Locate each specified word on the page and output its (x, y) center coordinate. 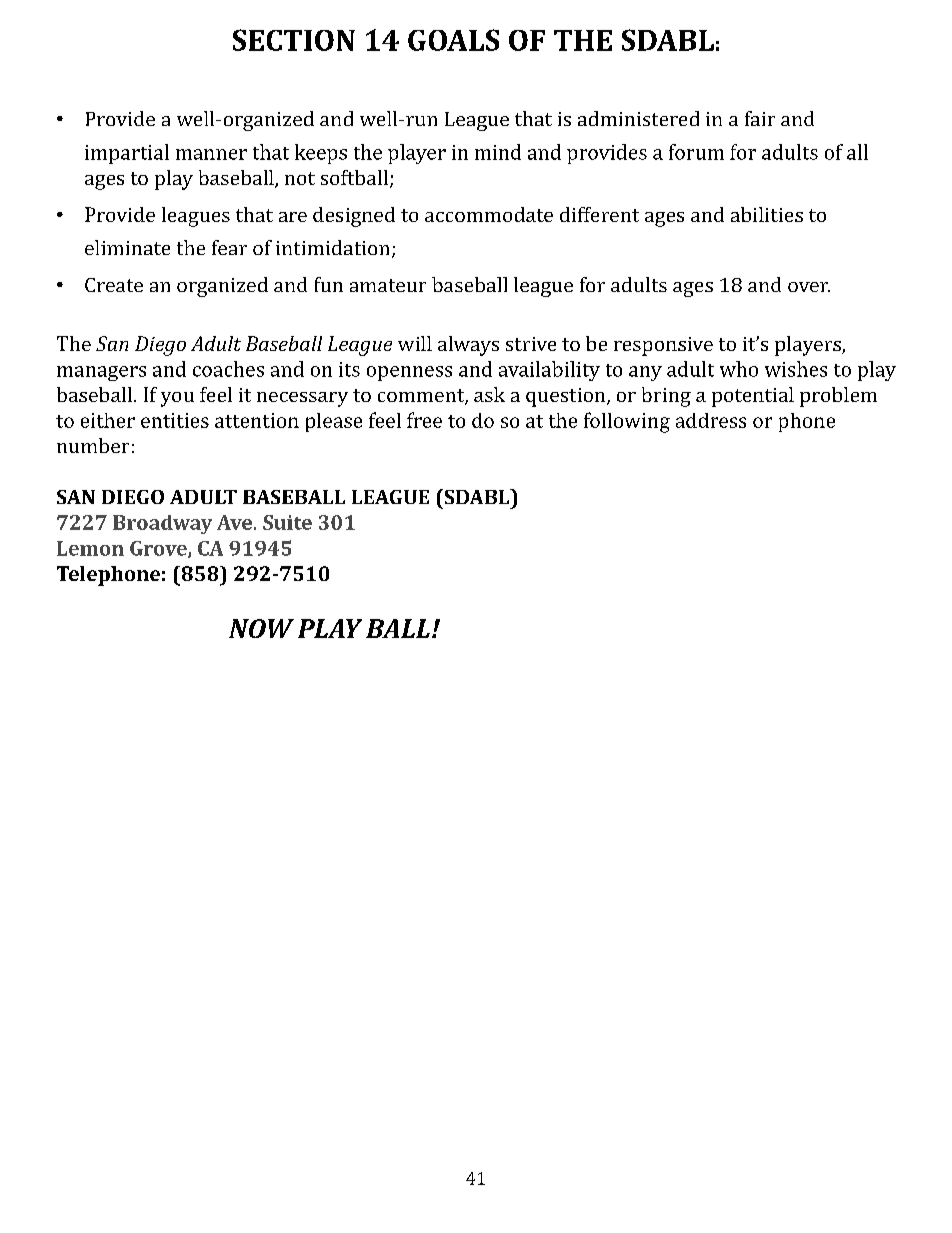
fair (760, 118)
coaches (228, 369)
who (739, 369)
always (468, 346)
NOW (261, 628)
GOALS (453, 40)
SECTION (294, 40)
